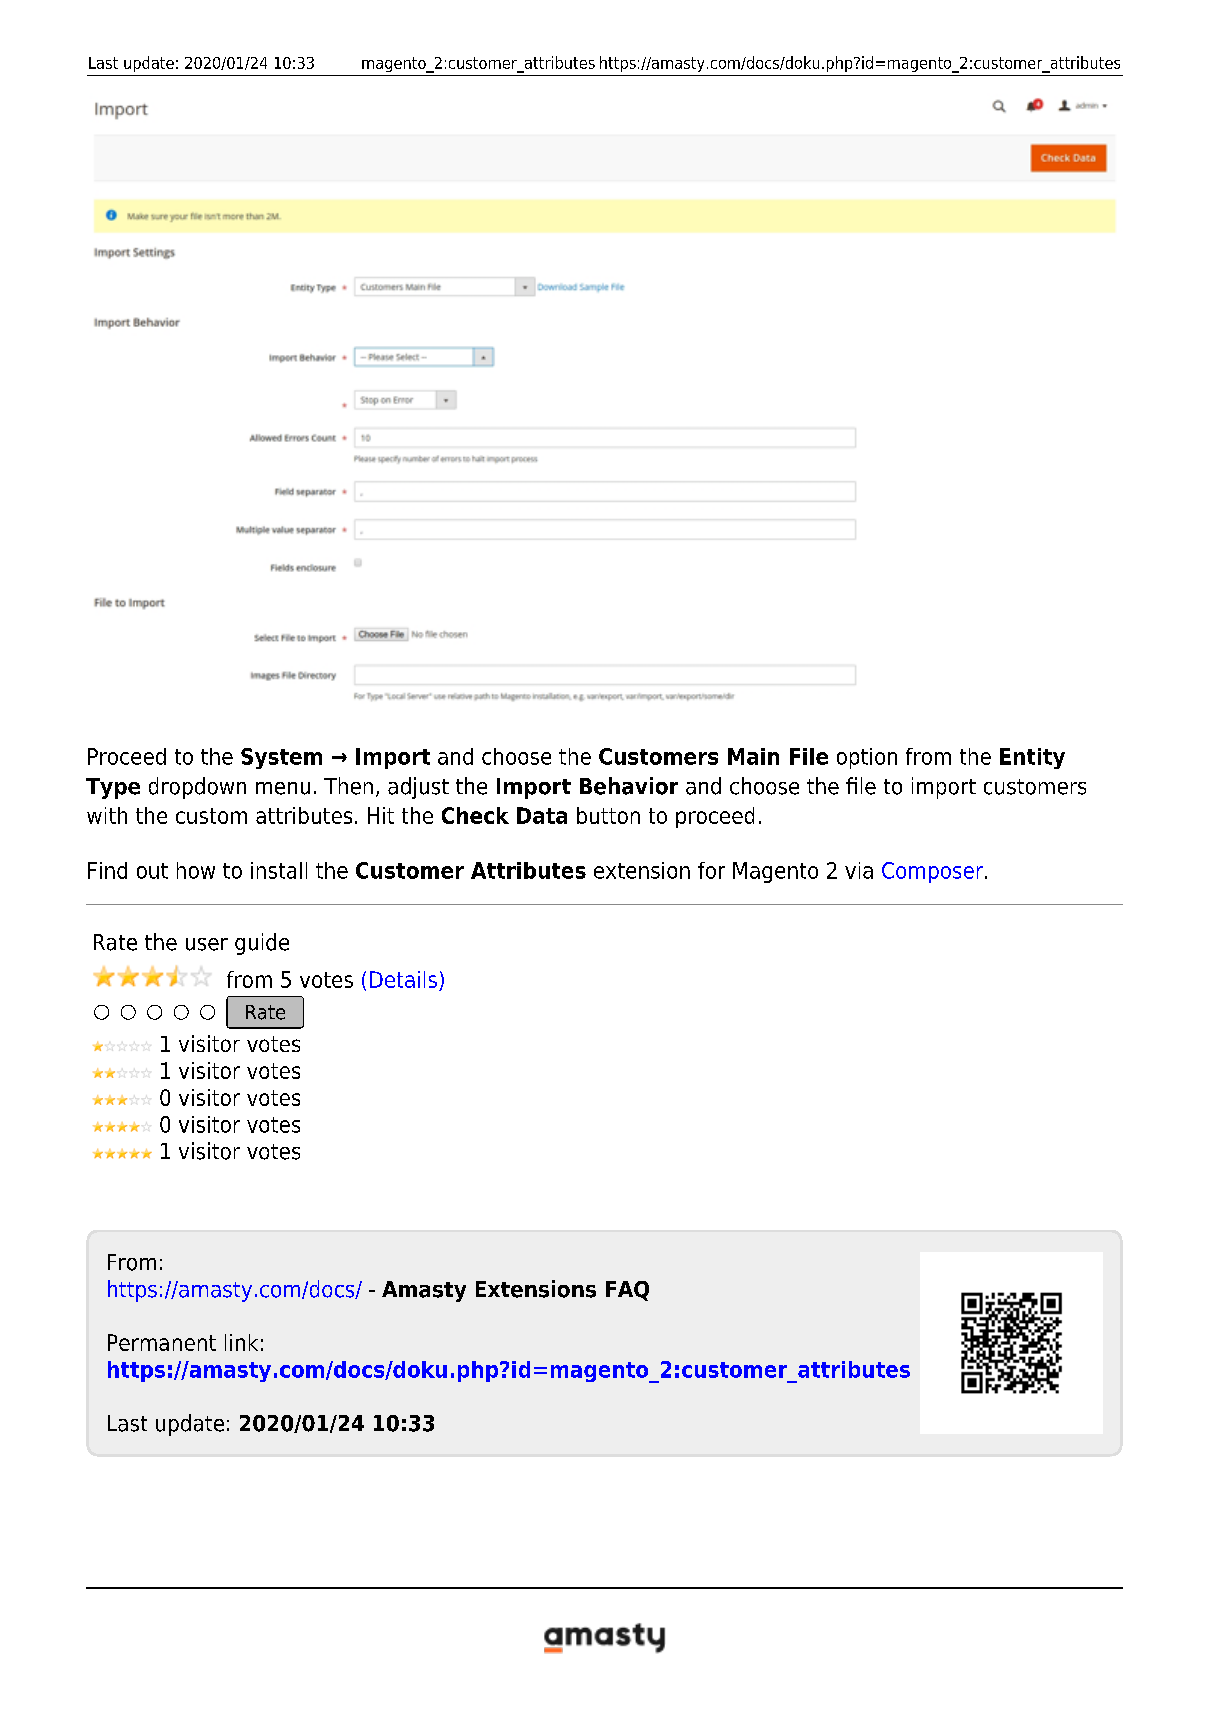 The image size is (1209, 1710). What do you see at coordinates (196, 870) in the screenshot?
I see `how` at bounding box center [196, 870].
